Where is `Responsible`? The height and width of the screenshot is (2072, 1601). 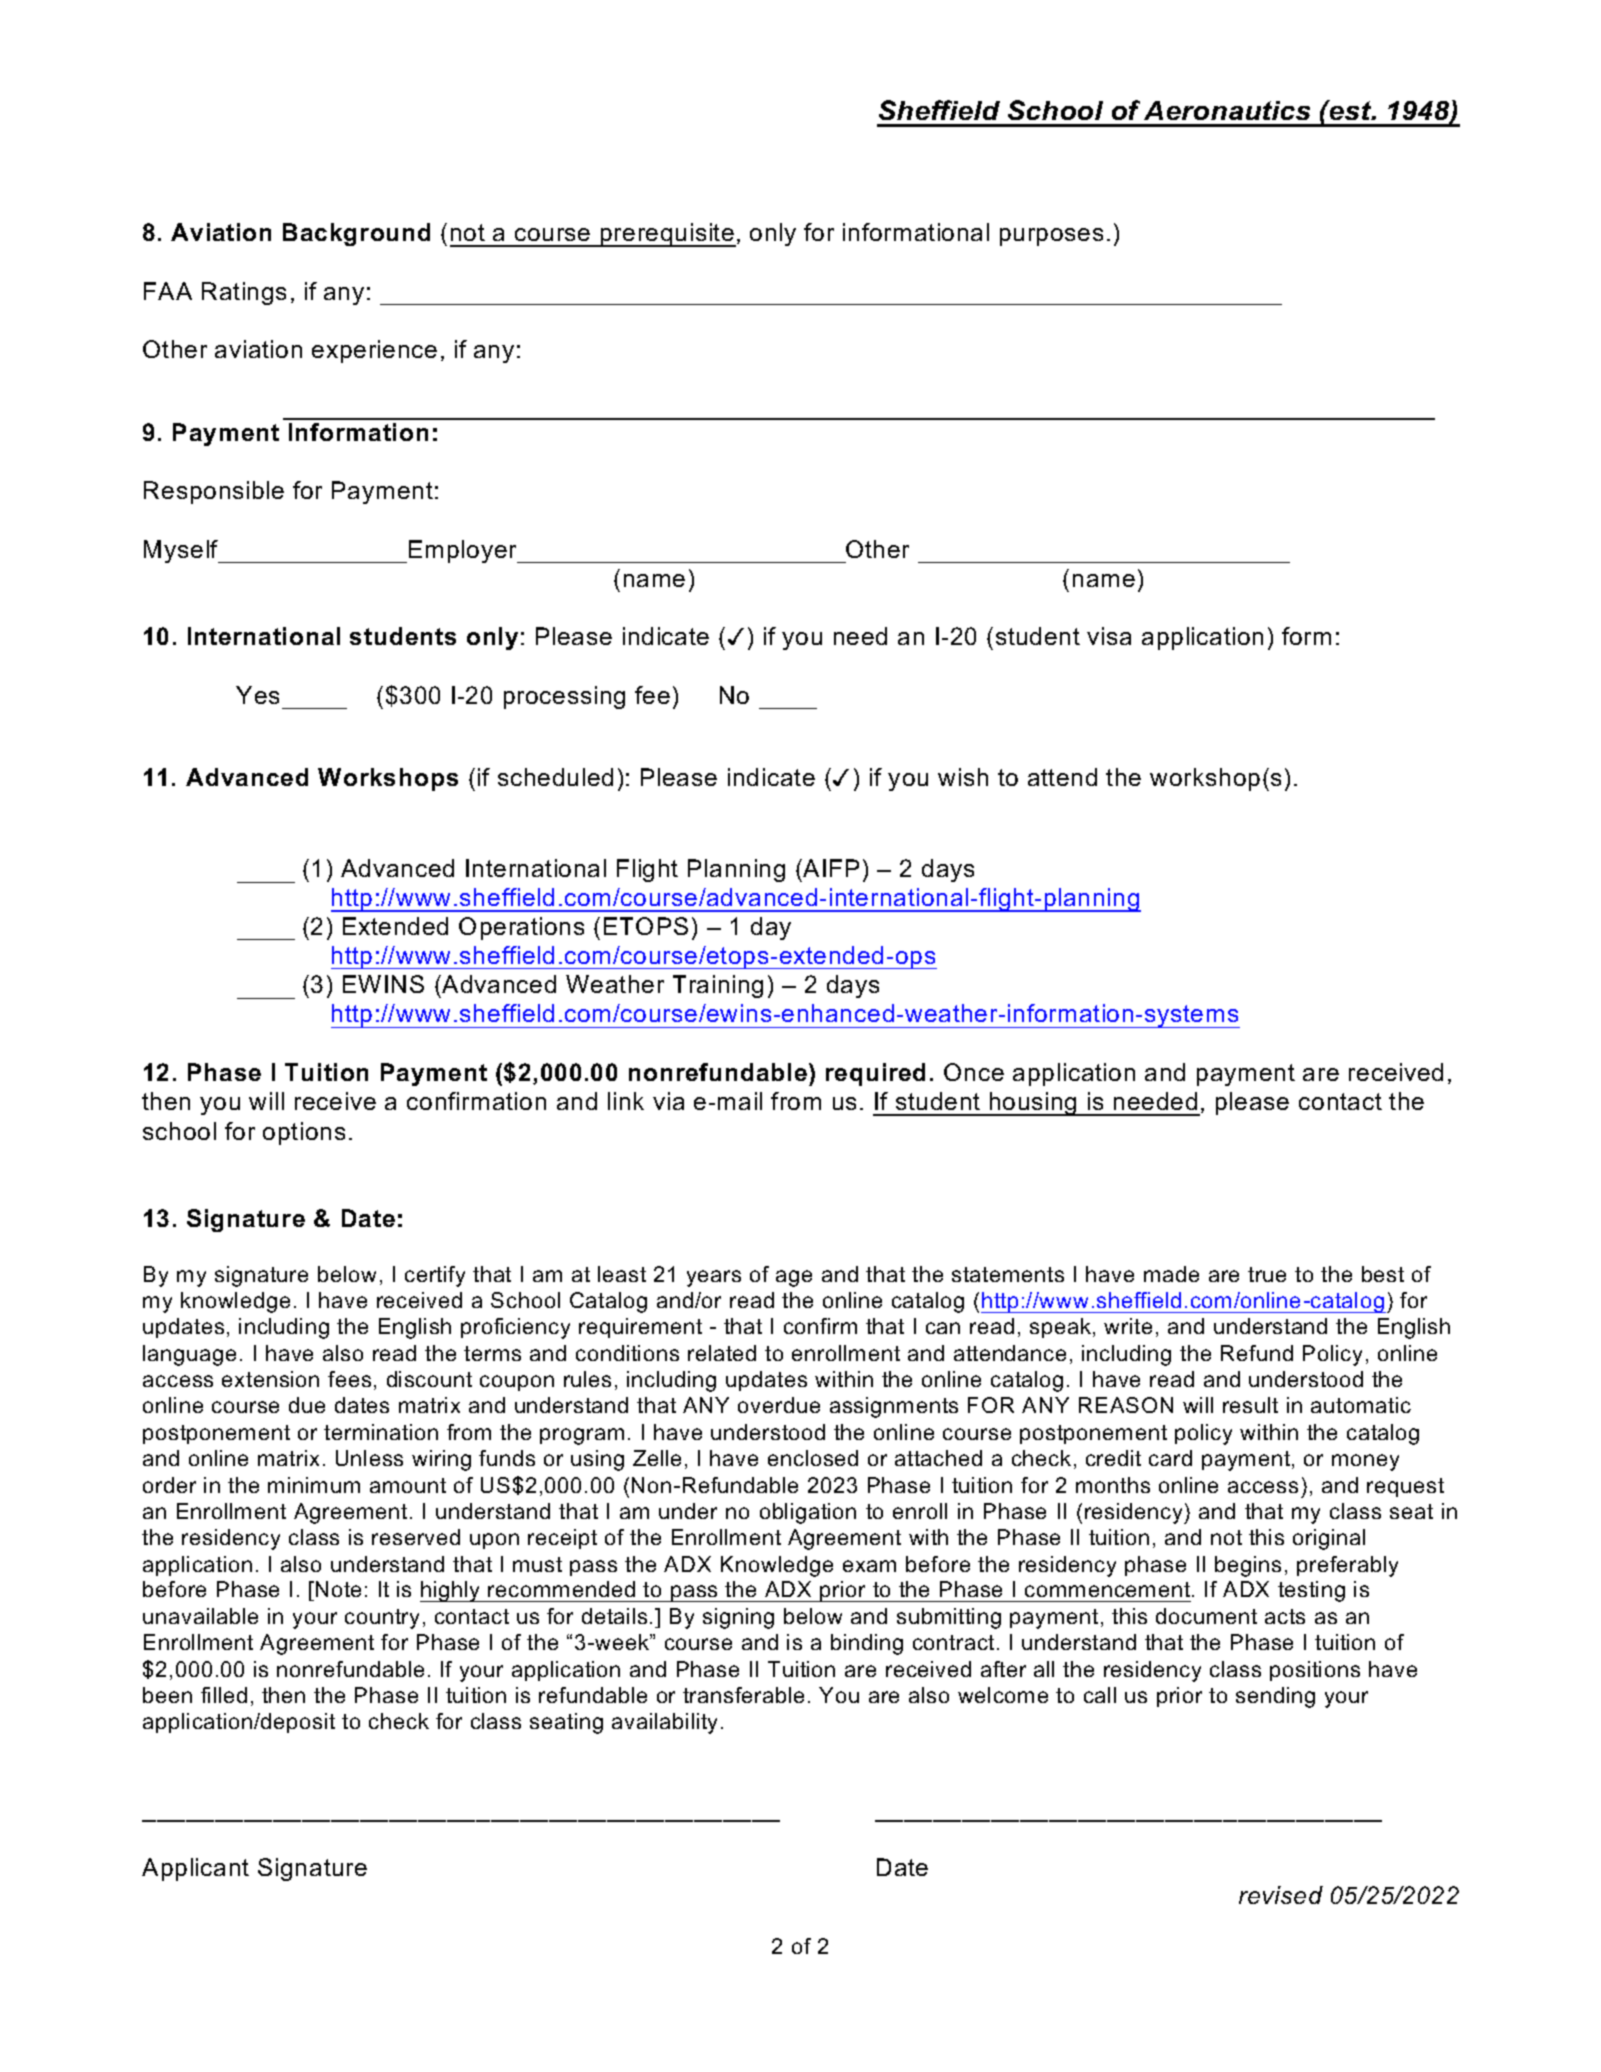 Responsible is located at coordinates (214, 492).
